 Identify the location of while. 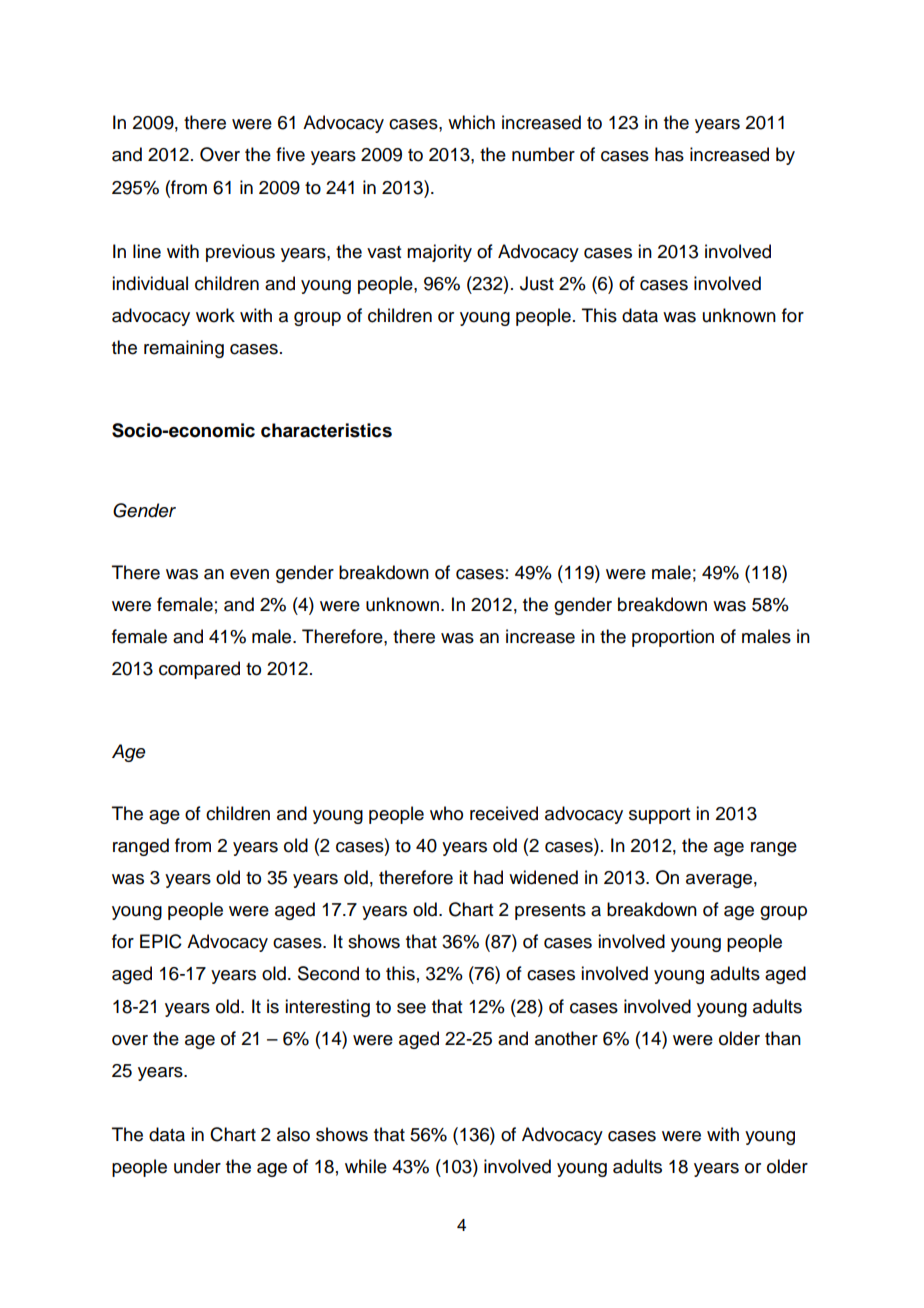
(366, 1166).
